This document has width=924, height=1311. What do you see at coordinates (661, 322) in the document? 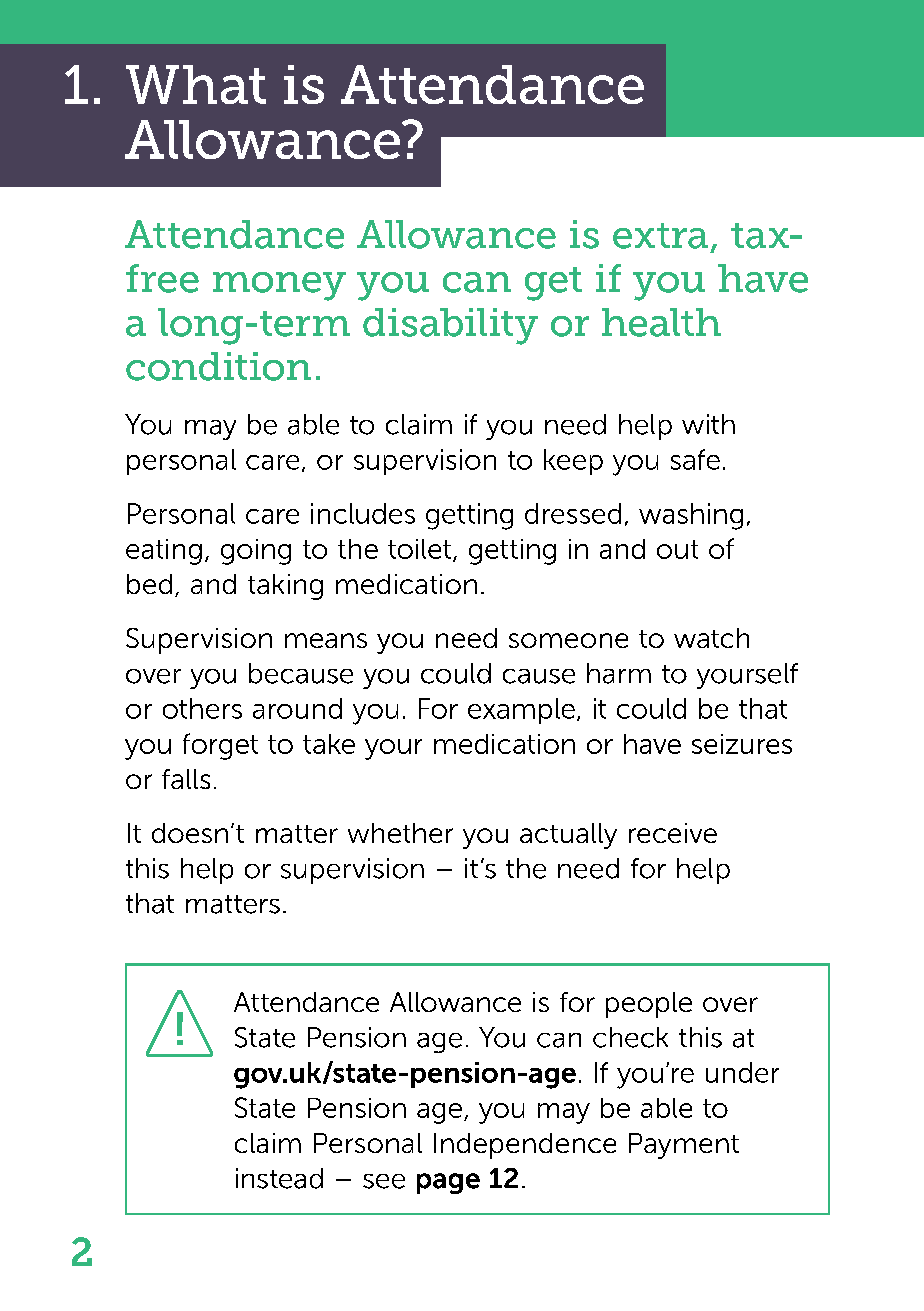
I see `health` at bounding box center [661, 322].
